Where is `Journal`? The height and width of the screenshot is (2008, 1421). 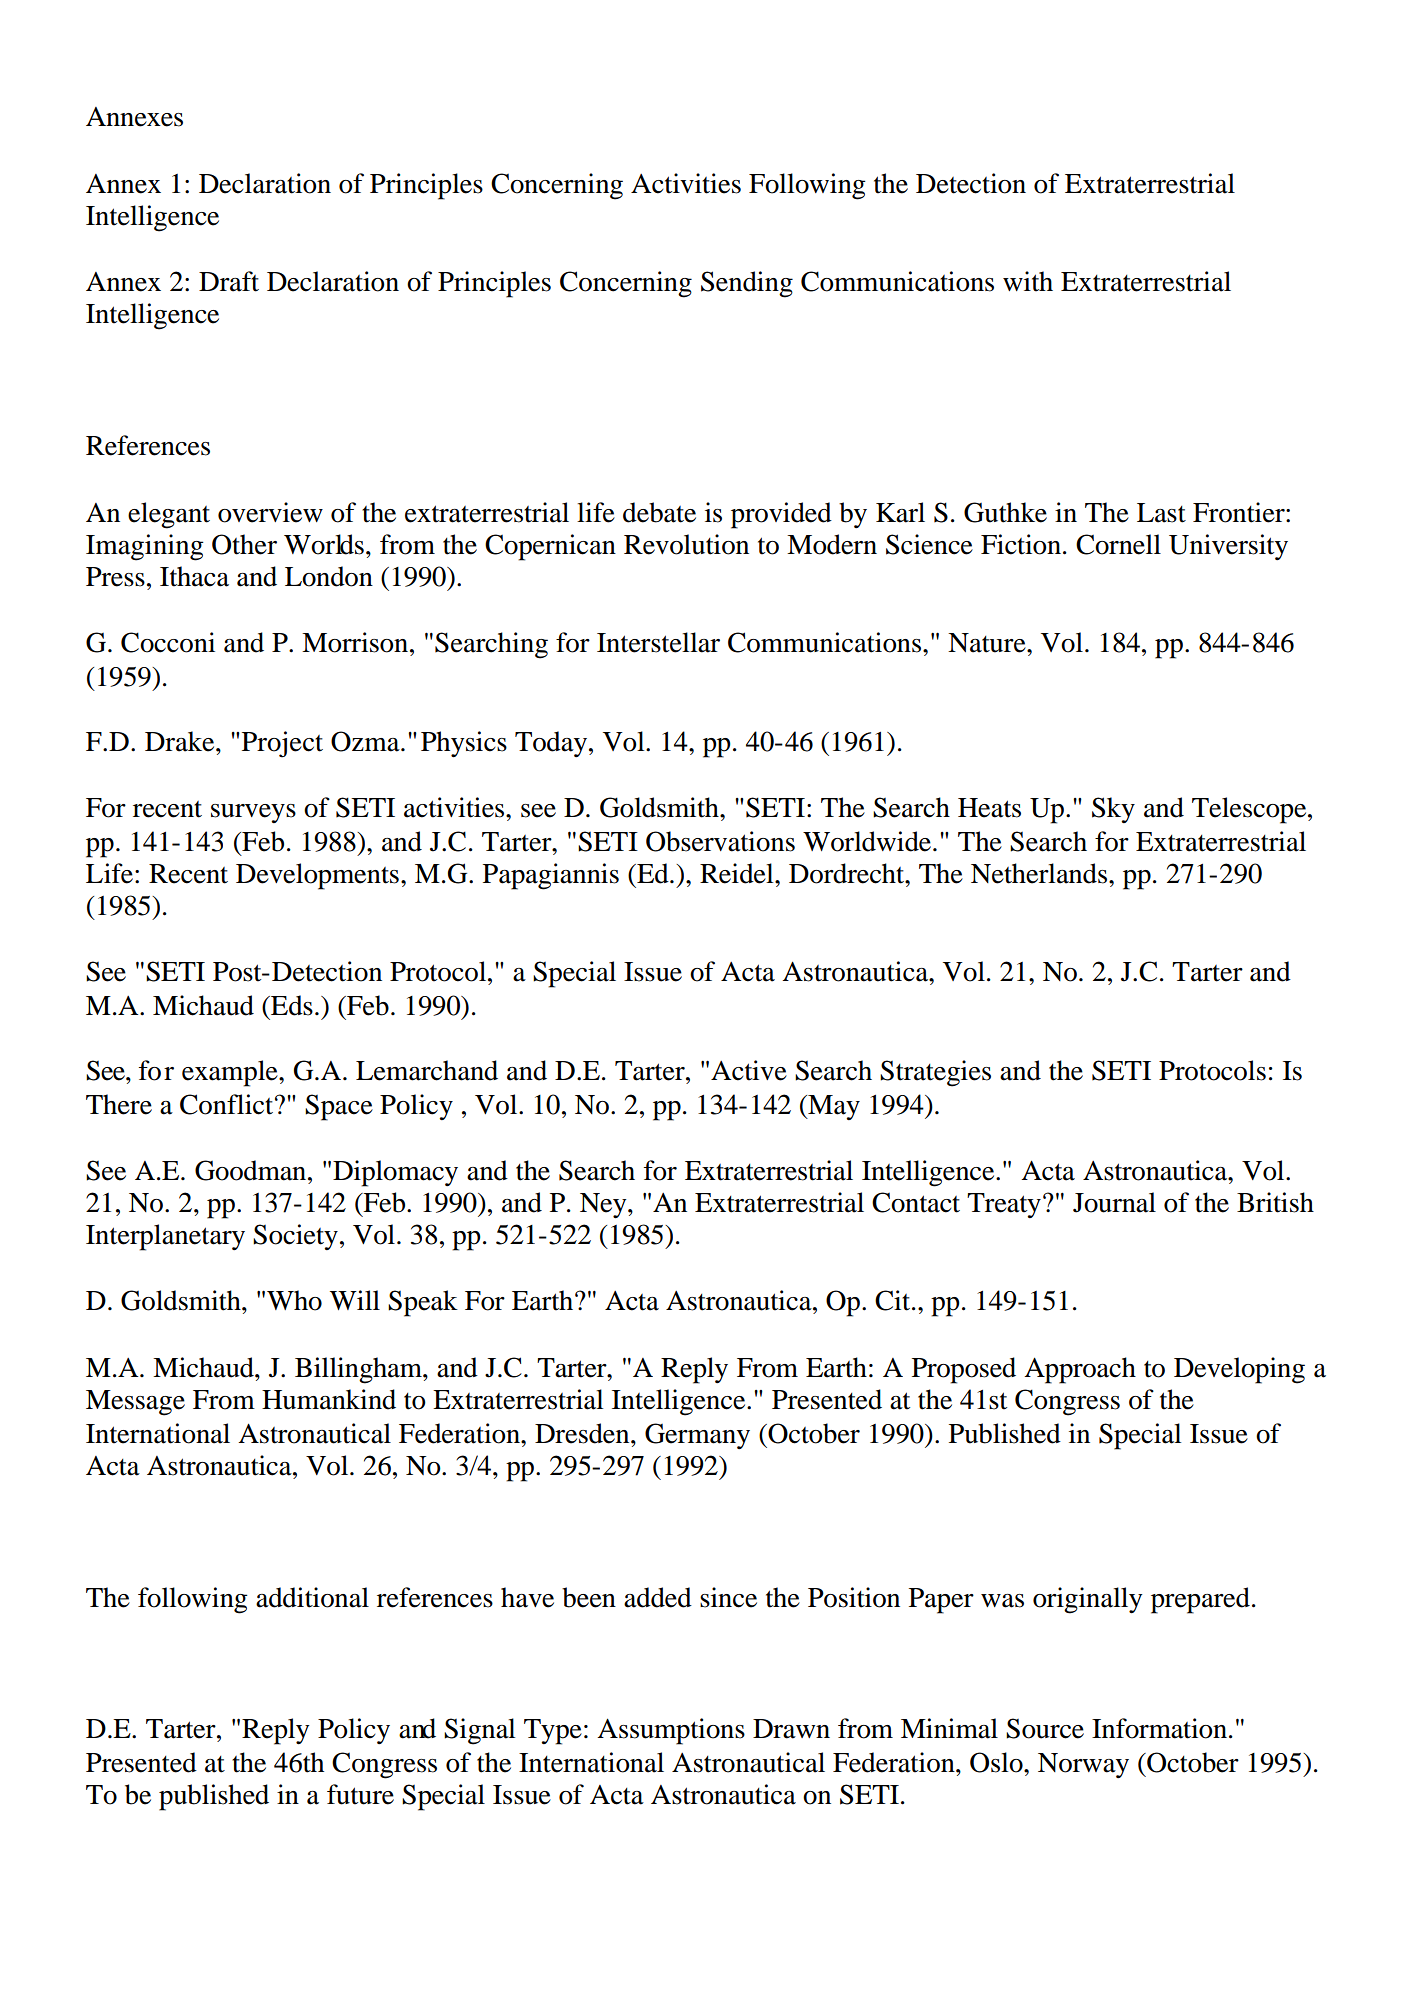
Journal is located at coordinates (1114, 1202).
